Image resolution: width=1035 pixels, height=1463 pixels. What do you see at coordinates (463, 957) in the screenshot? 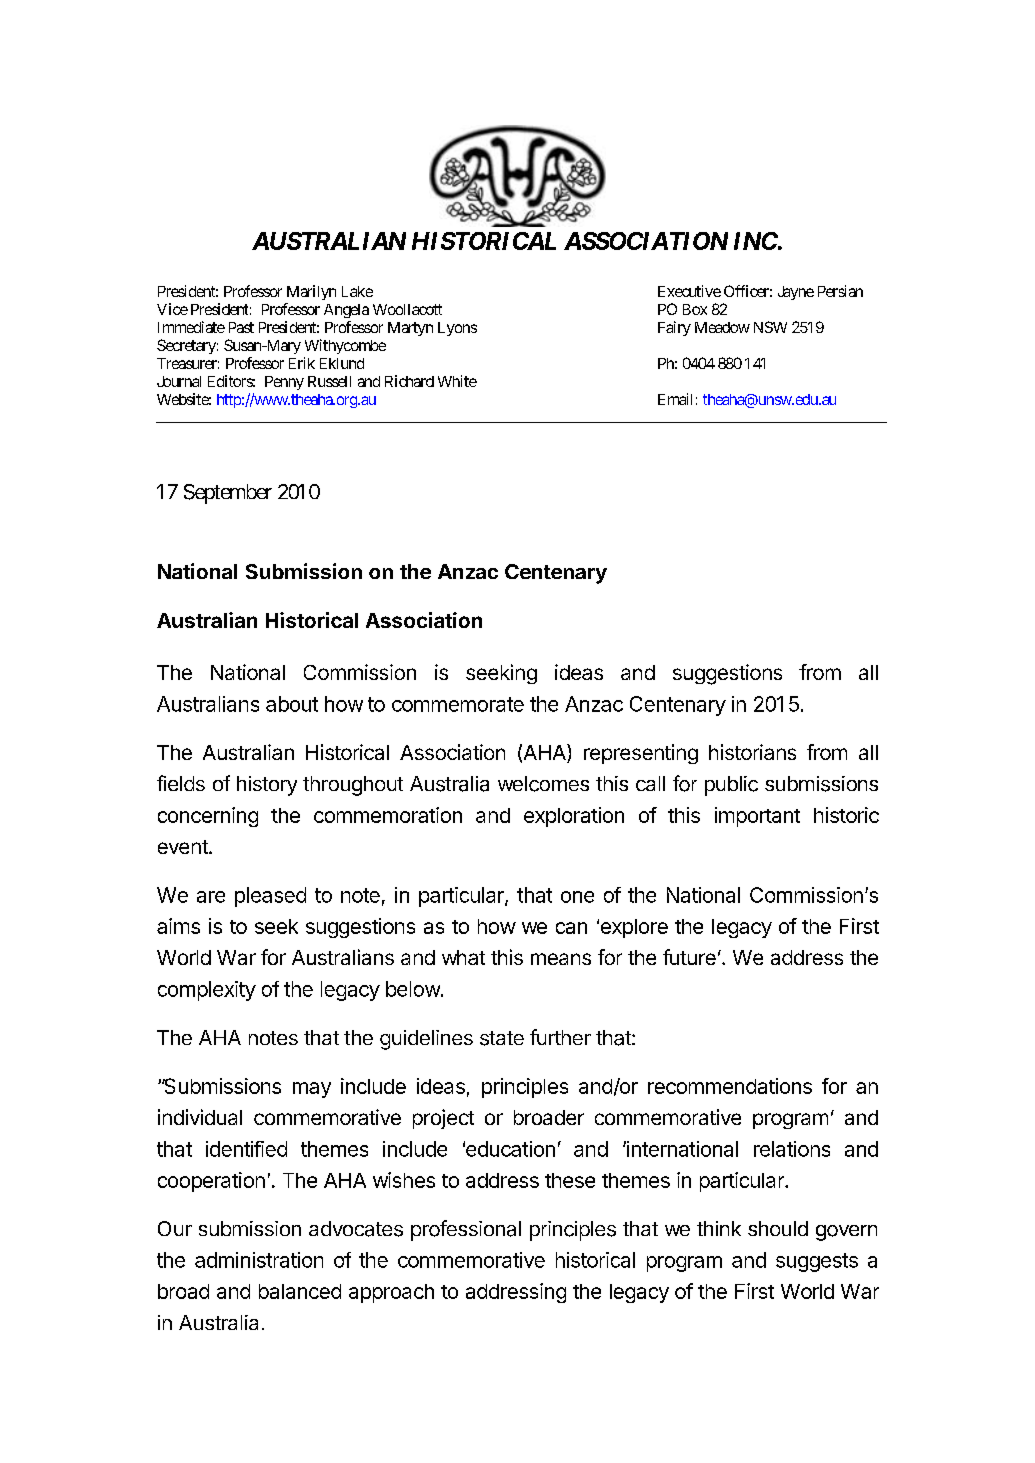
I see `what` at bounding box center [463, 957].
